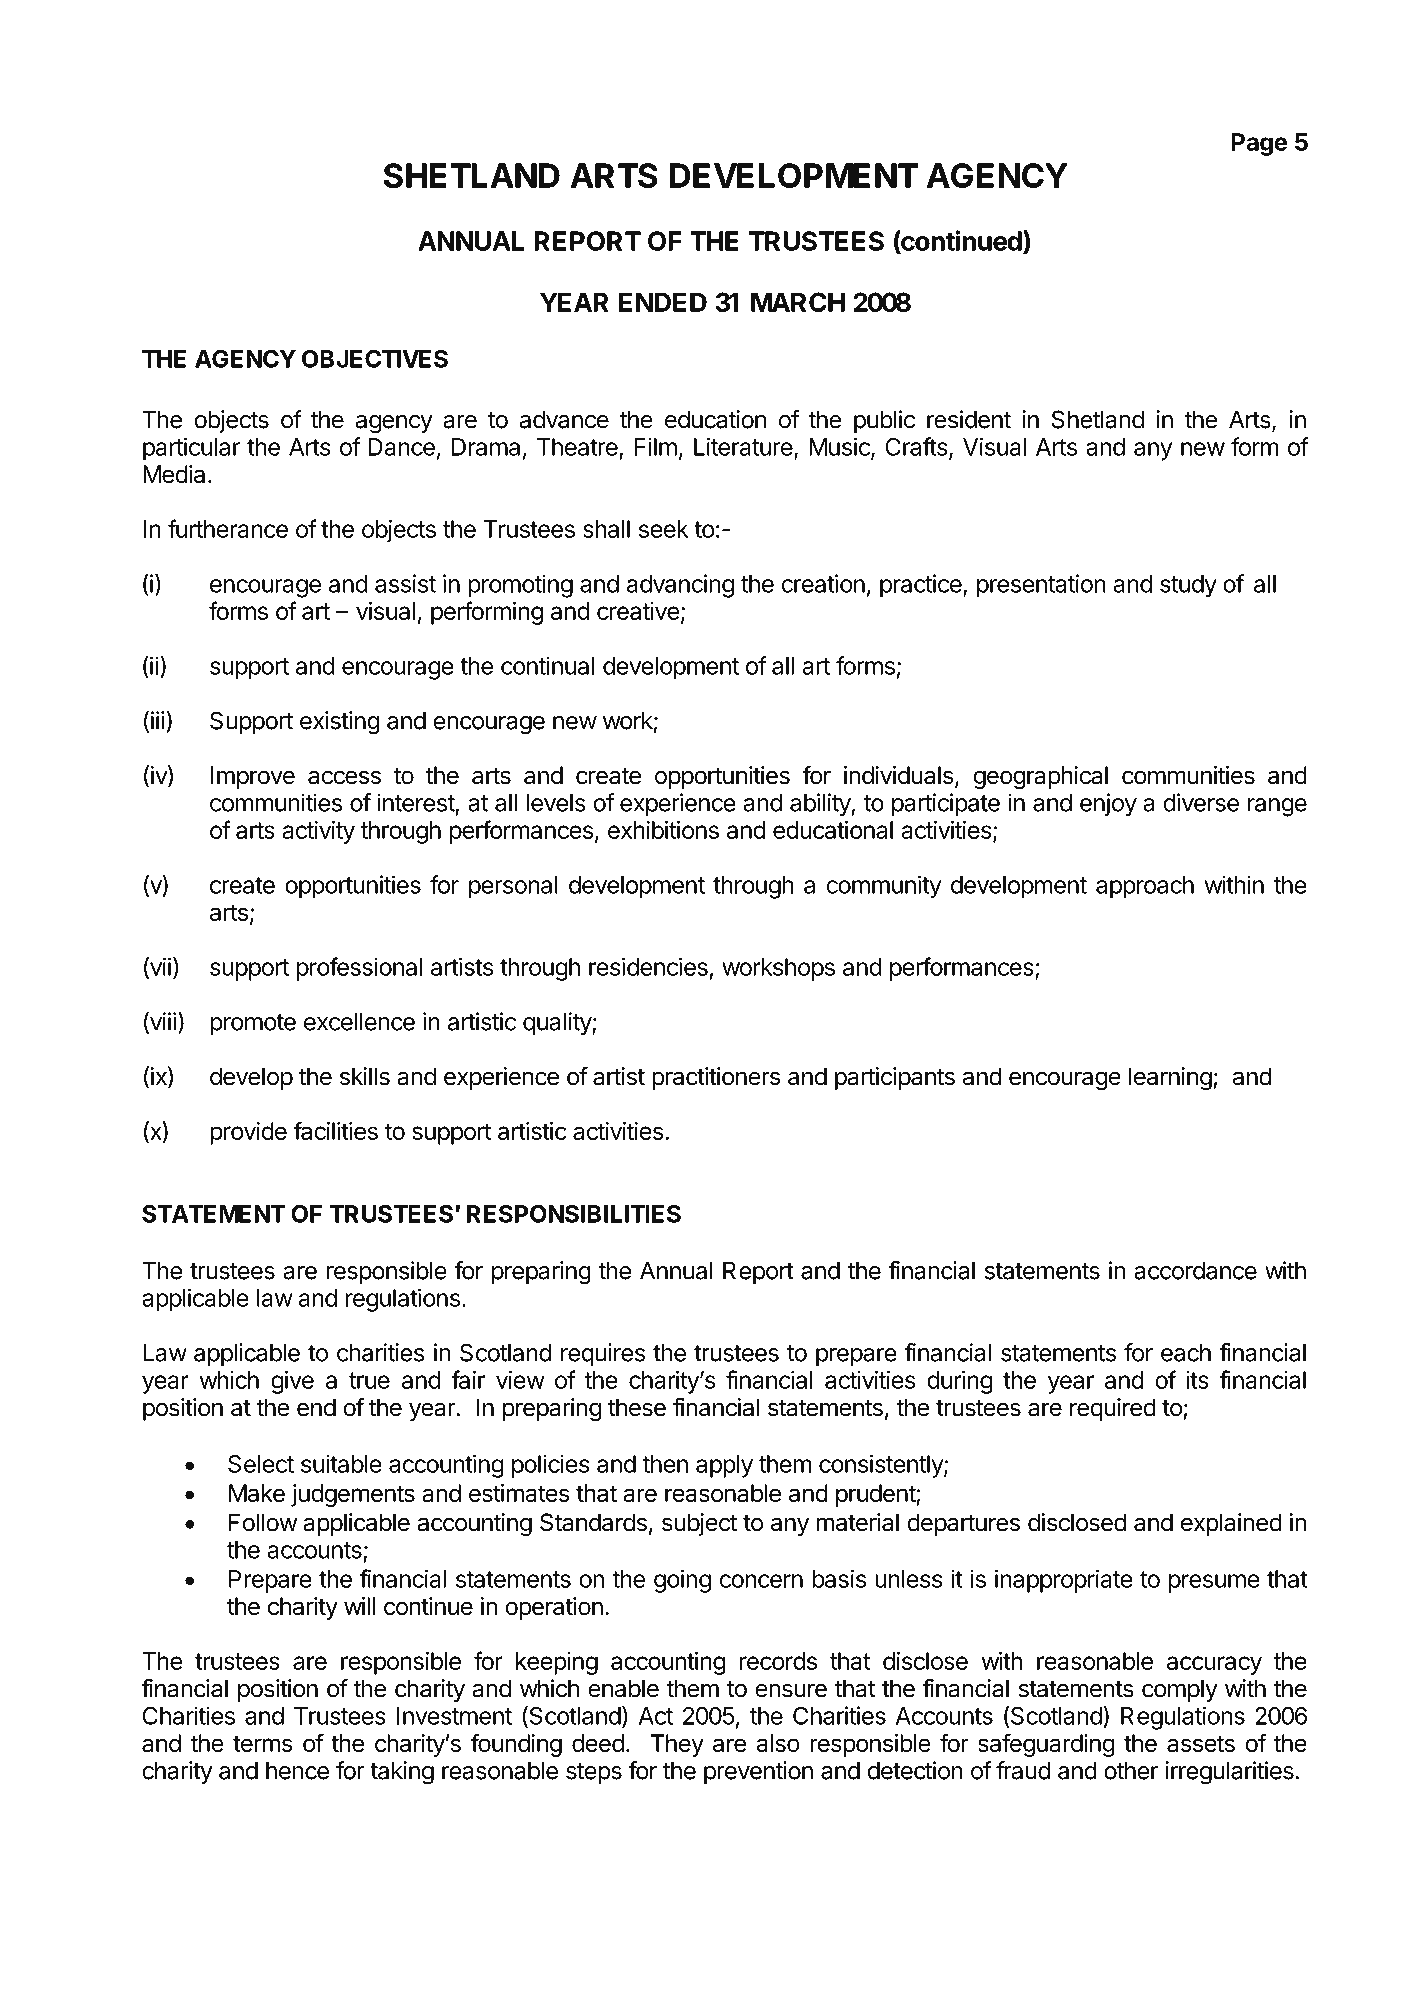 The image size is (1414, 2000). Describe the element at coordinates (677, 1745) in the document. I see `They` at that location.
